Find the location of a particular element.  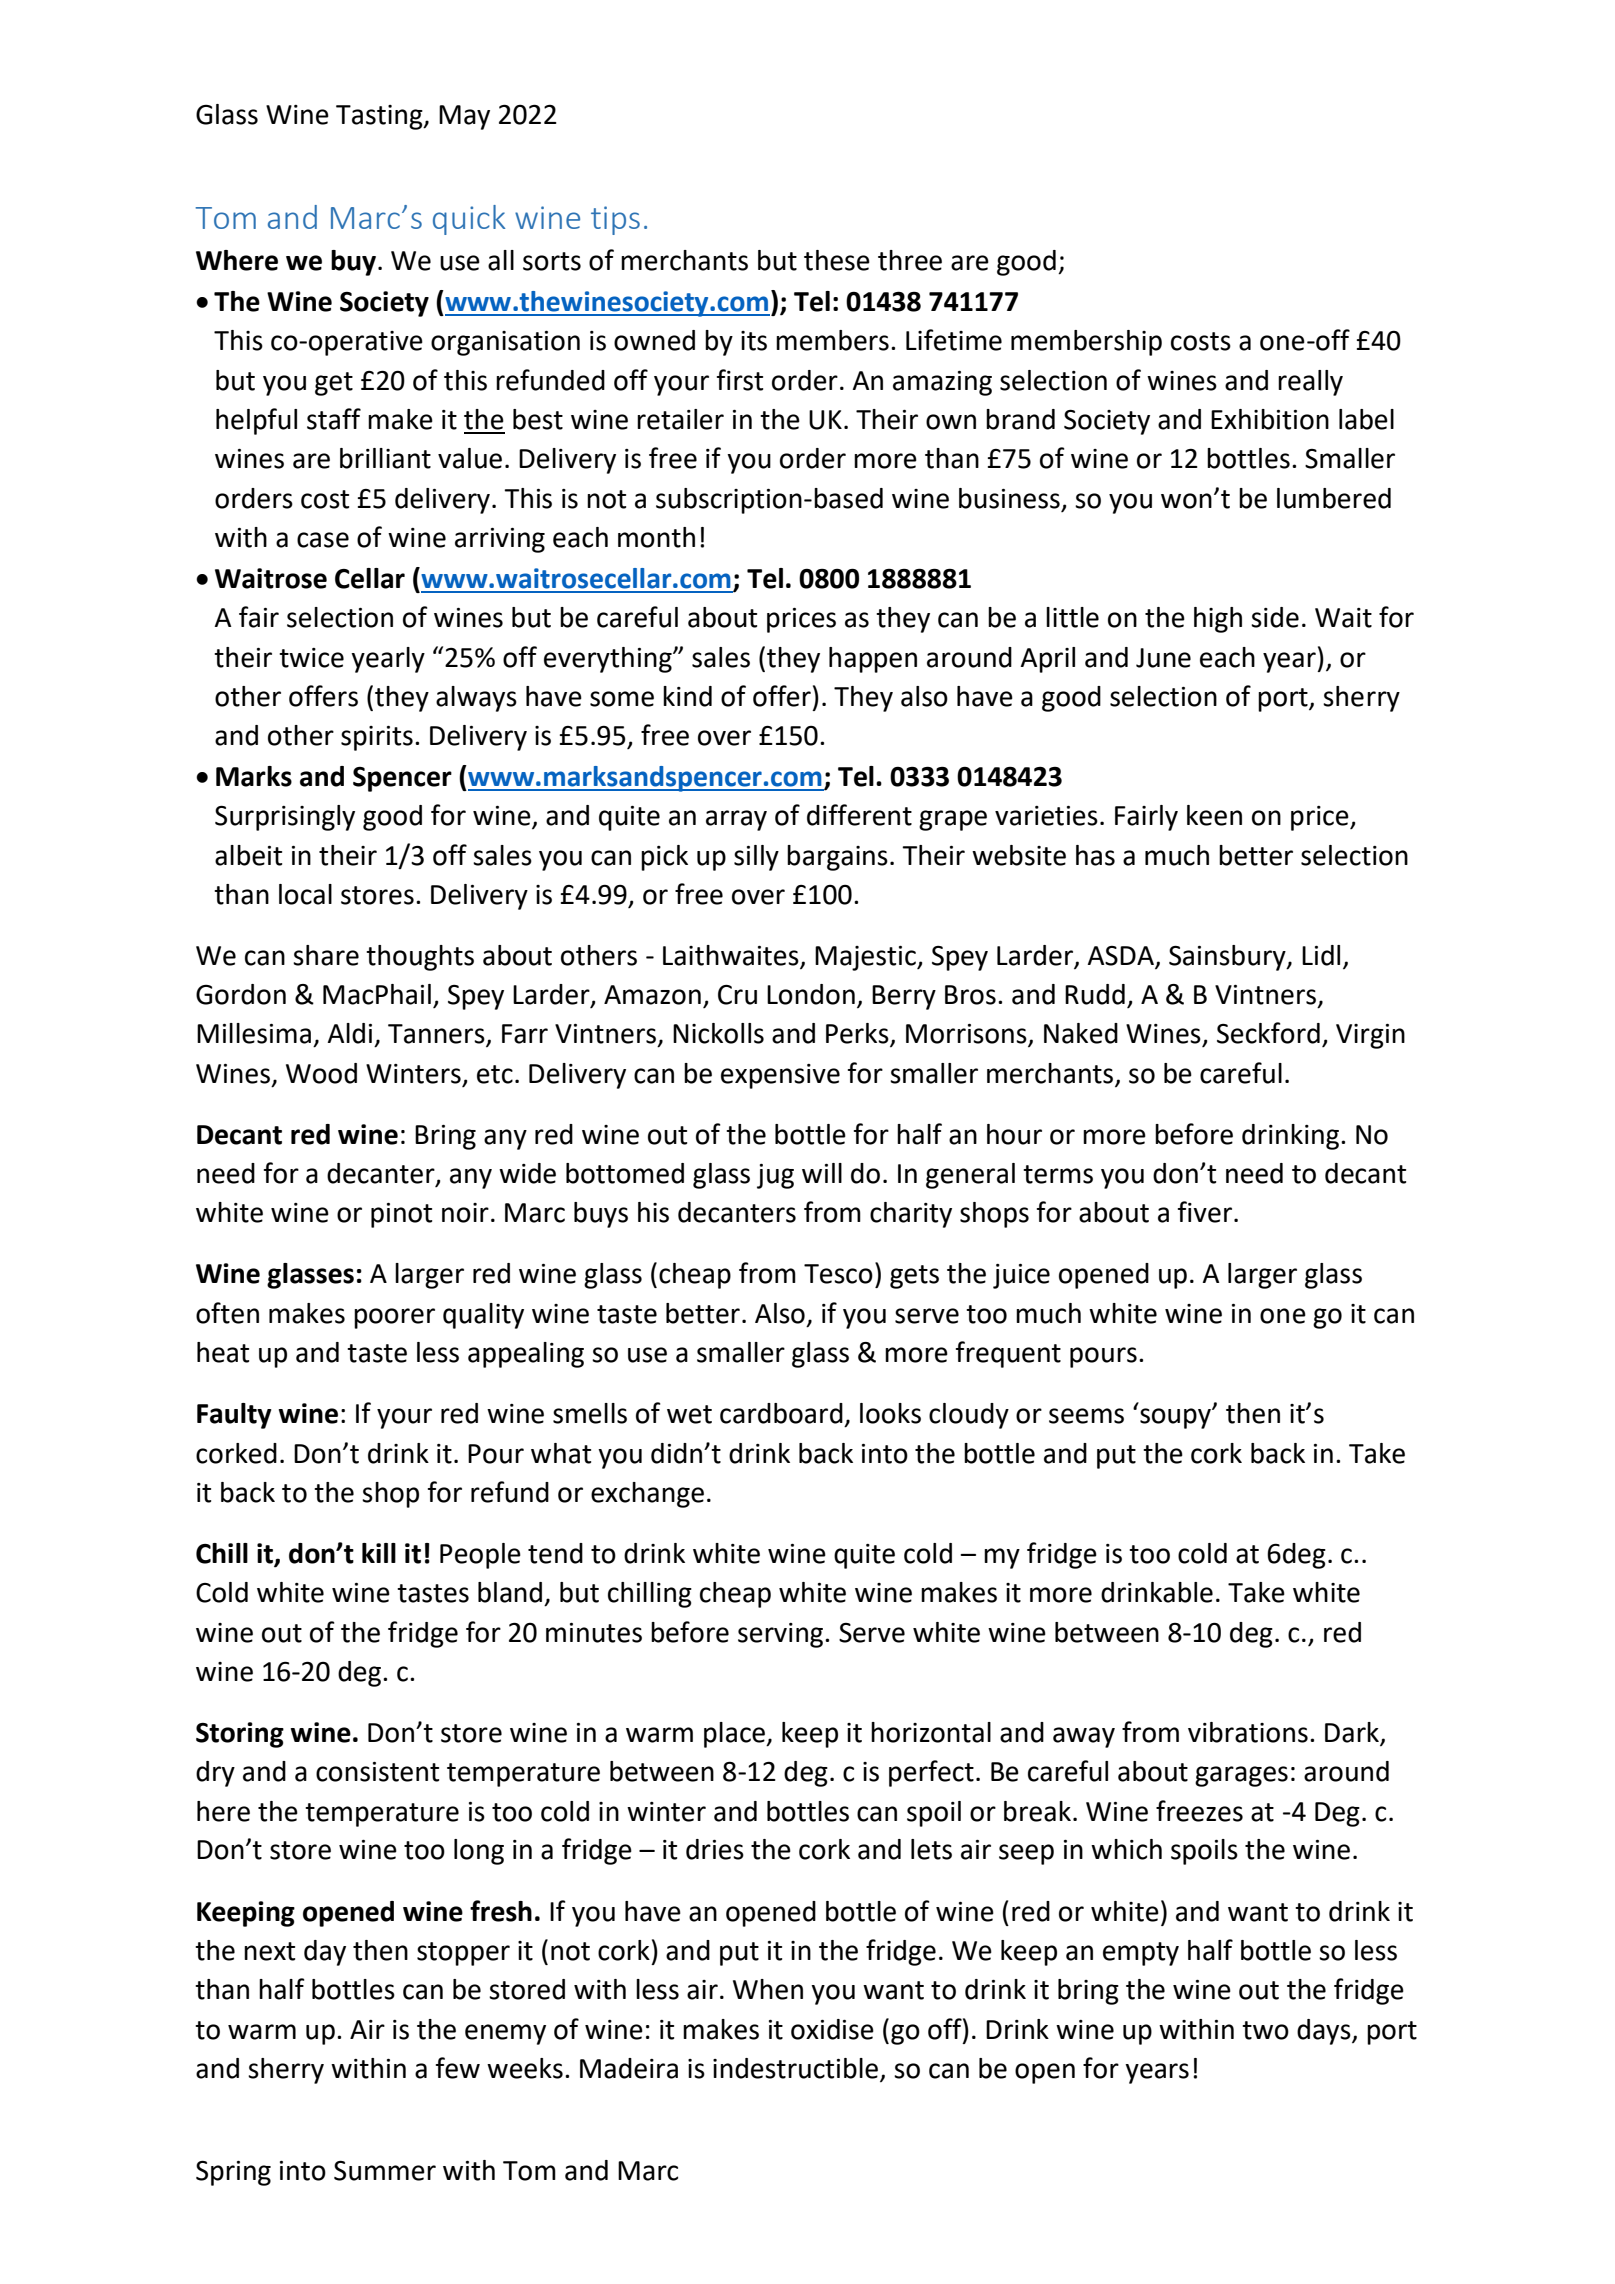

indestructible is located at coordinates (797, 2069).
